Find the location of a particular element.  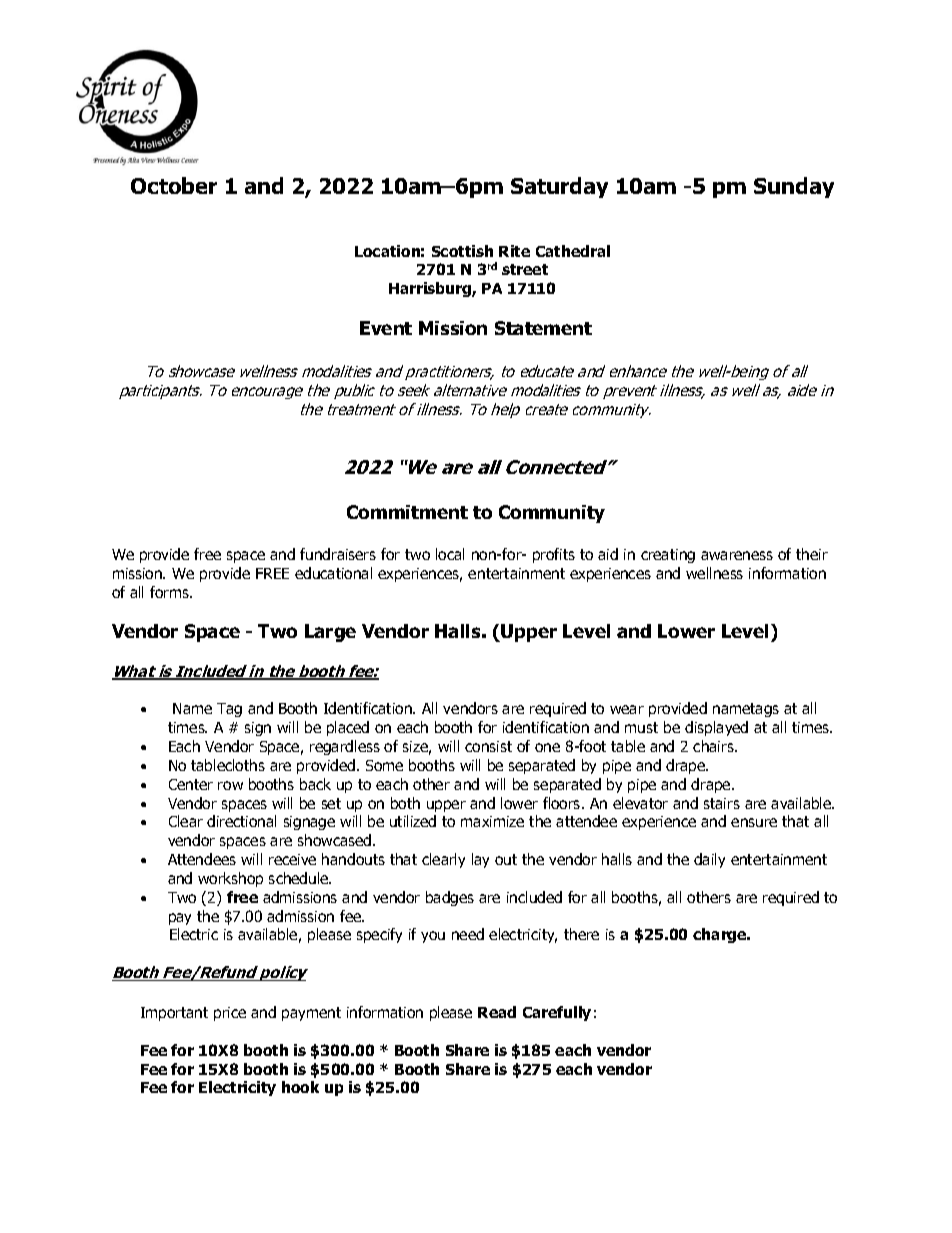

October is located at coordinates (174, 185).
